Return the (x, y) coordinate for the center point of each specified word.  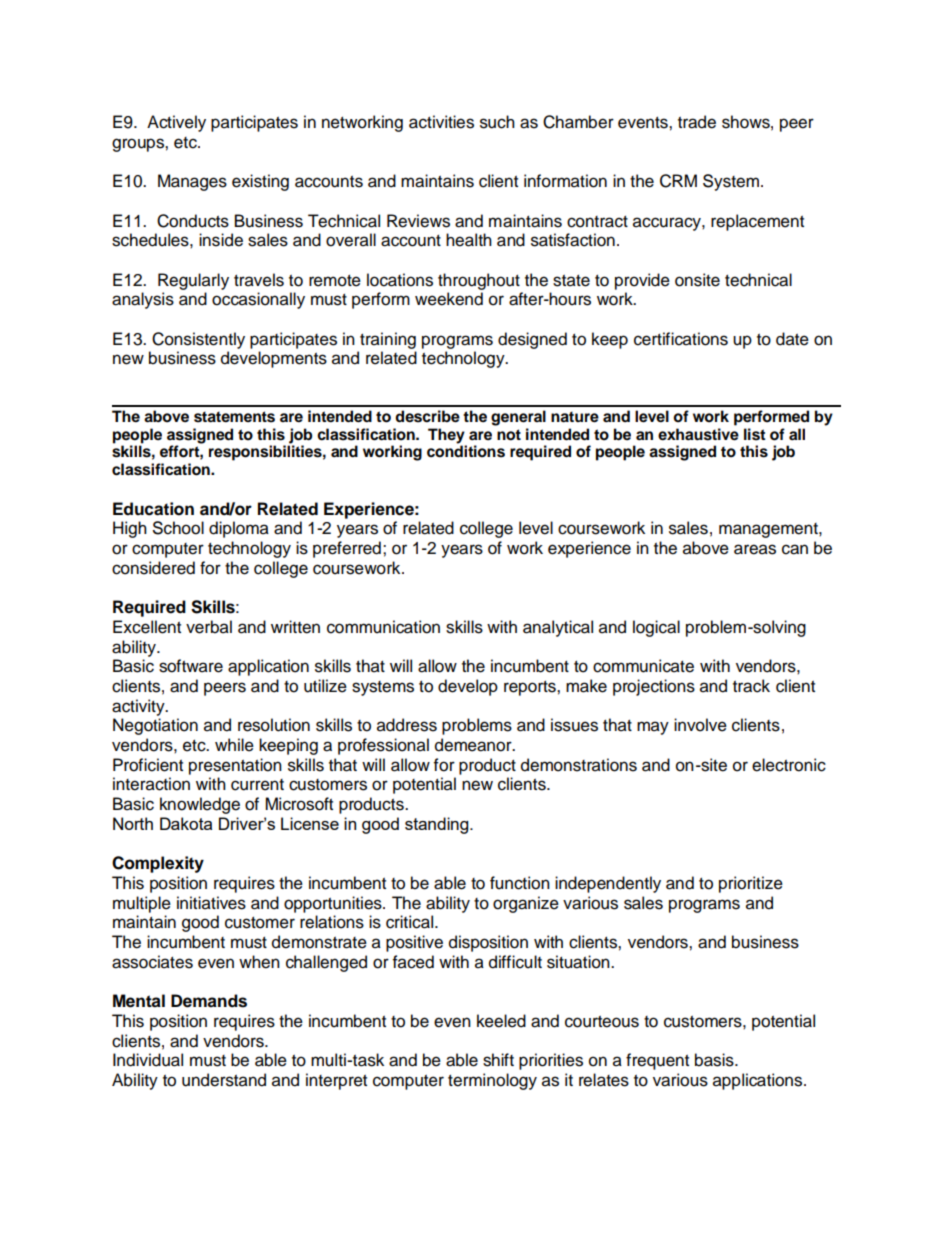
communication (383, 627)
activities (441, 122)
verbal (209, 627)
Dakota (186, 823)
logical (656, 628)
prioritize (751, 884)
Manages (192, 182)
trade (697, 122)
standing (438, 825)
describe (427, 416)
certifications (681, 339)
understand (224, 1080)
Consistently (198, 340)
